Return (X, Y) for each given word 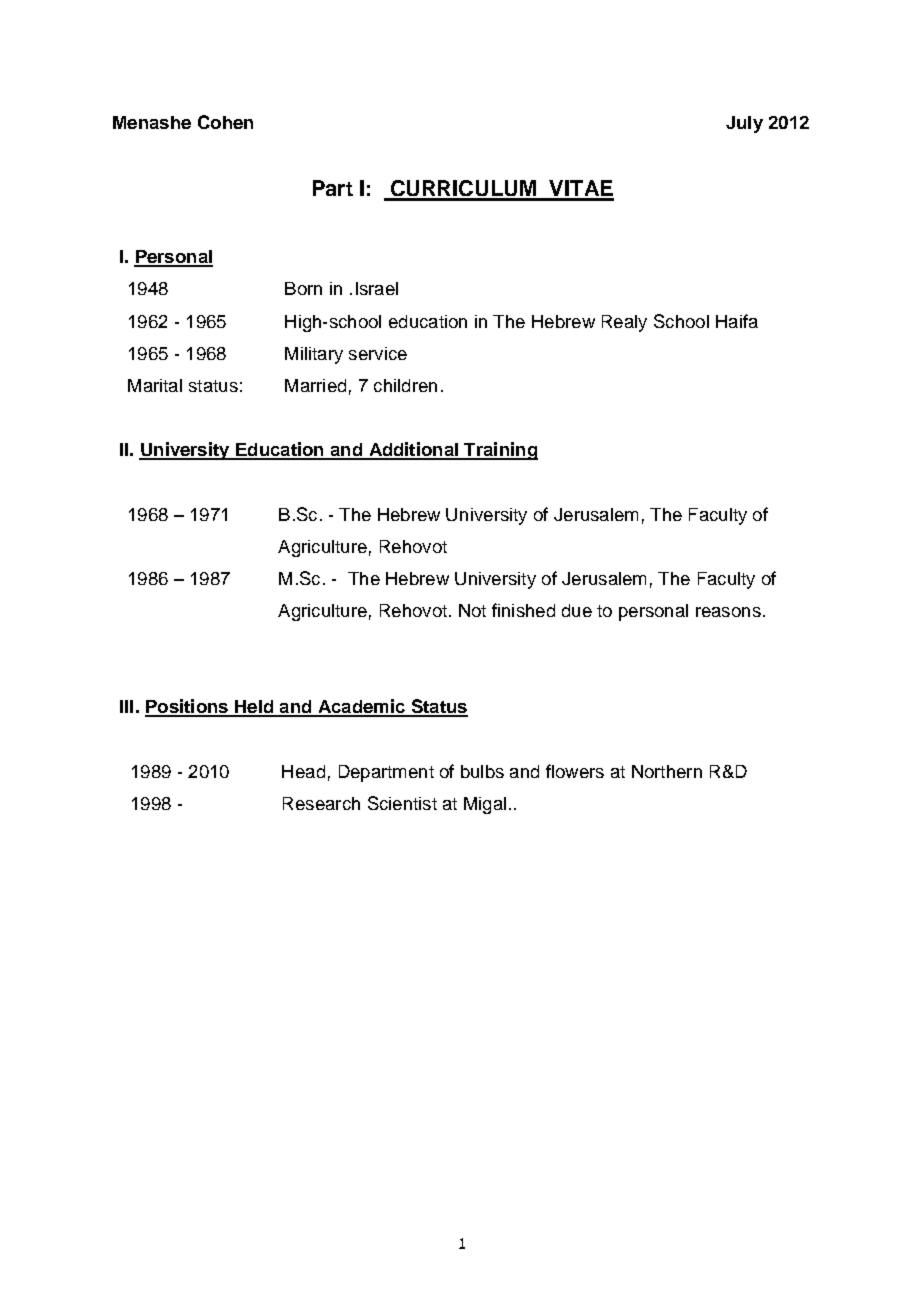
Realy (624, 323)
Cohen (225, 122)
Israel (377, 288)
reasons (728, 612)
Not (472, 610)
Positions (187, 707)
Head (303, 771)
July (744, 124)
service (378, 353)
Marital (155, 385)
